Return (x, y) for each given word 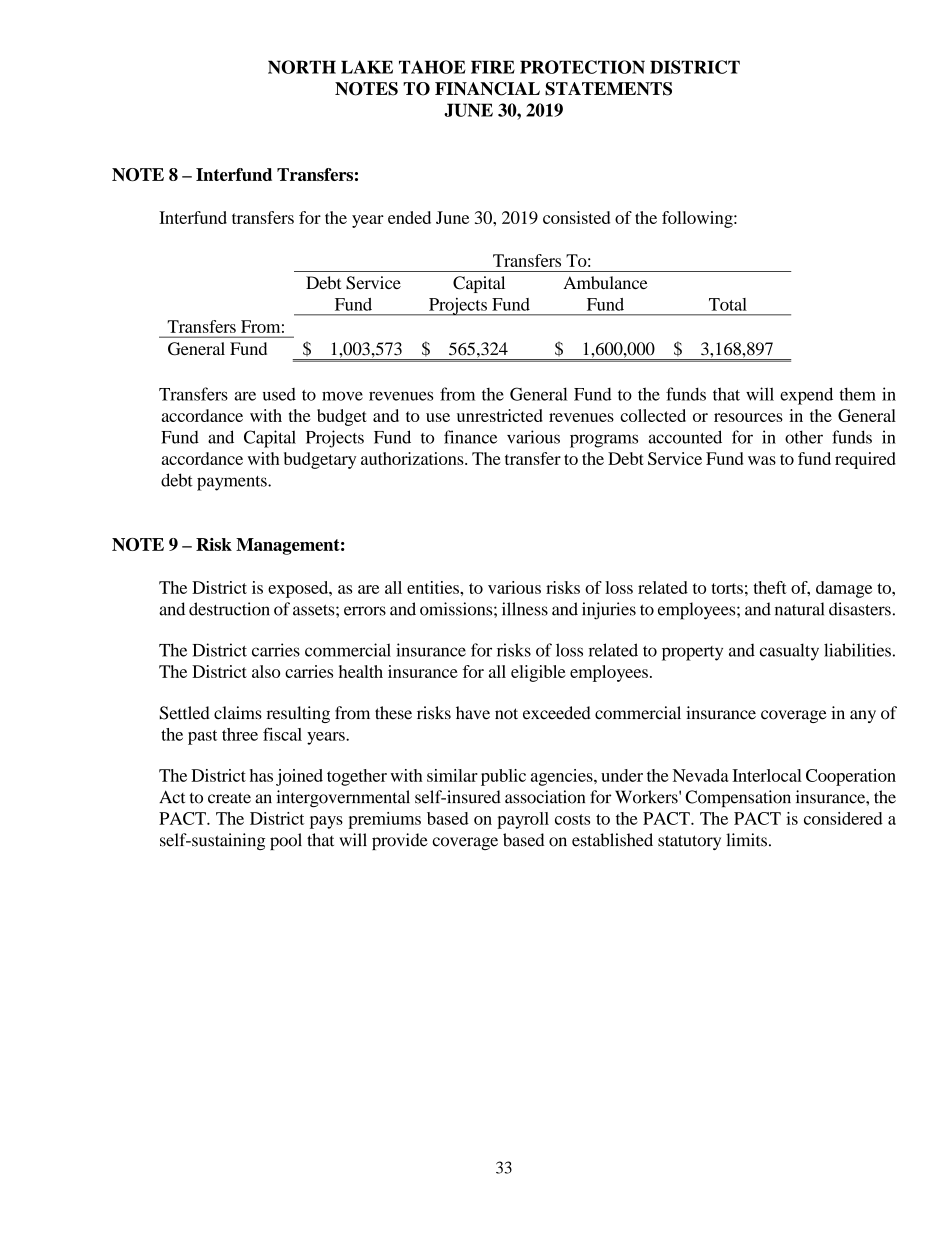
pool (286, 841)
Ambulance (605, 282)
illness (525, 609)
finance (470, 437)
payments (233, 483)
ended (409, 217)
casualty (789, 652)
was (762, 460)
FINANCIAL (487, 89)
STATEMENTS (608, 89)
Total (728, 304)
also (266, 671)
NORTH (302, 67)
